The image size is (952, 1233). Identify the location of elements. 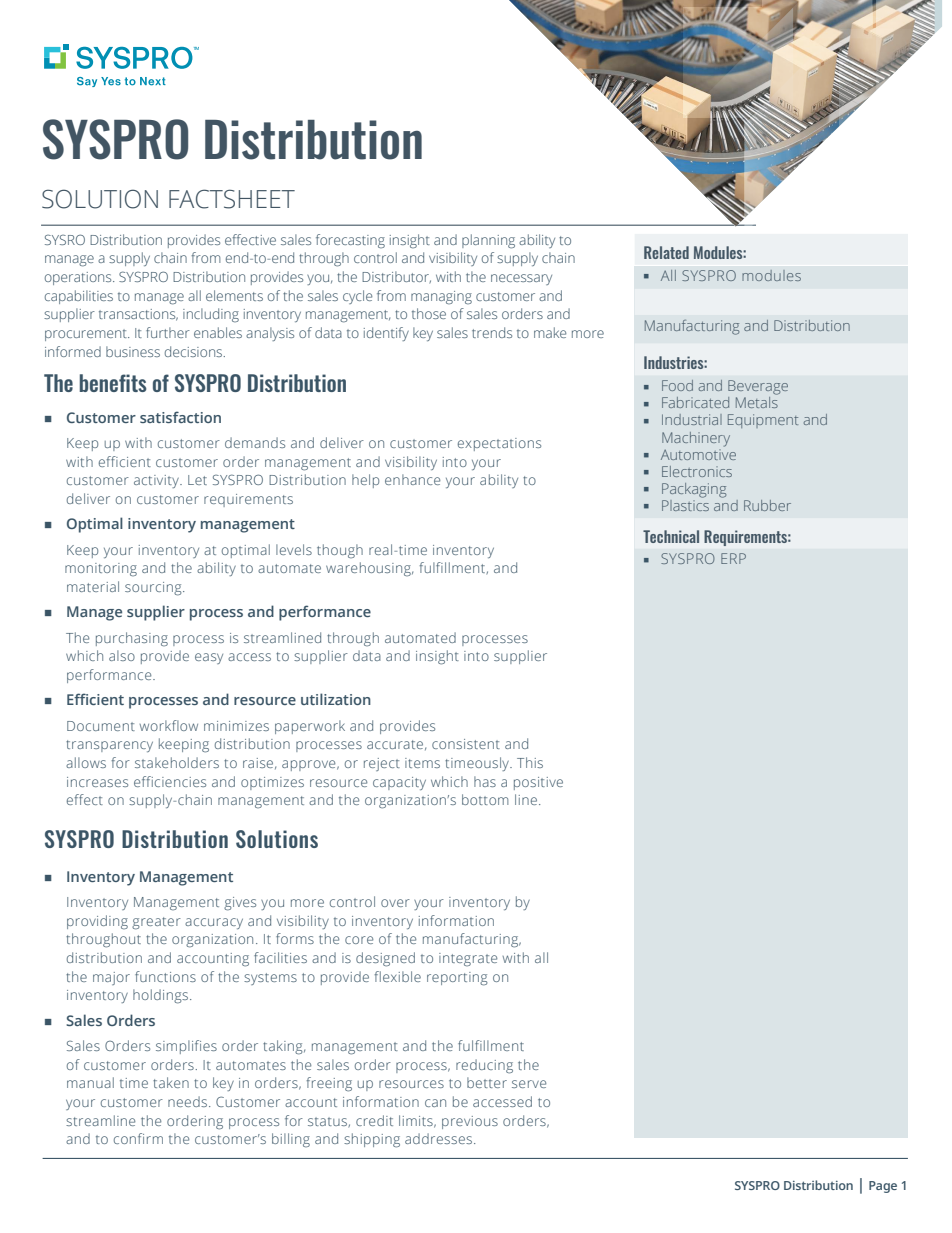
(234, 295).
